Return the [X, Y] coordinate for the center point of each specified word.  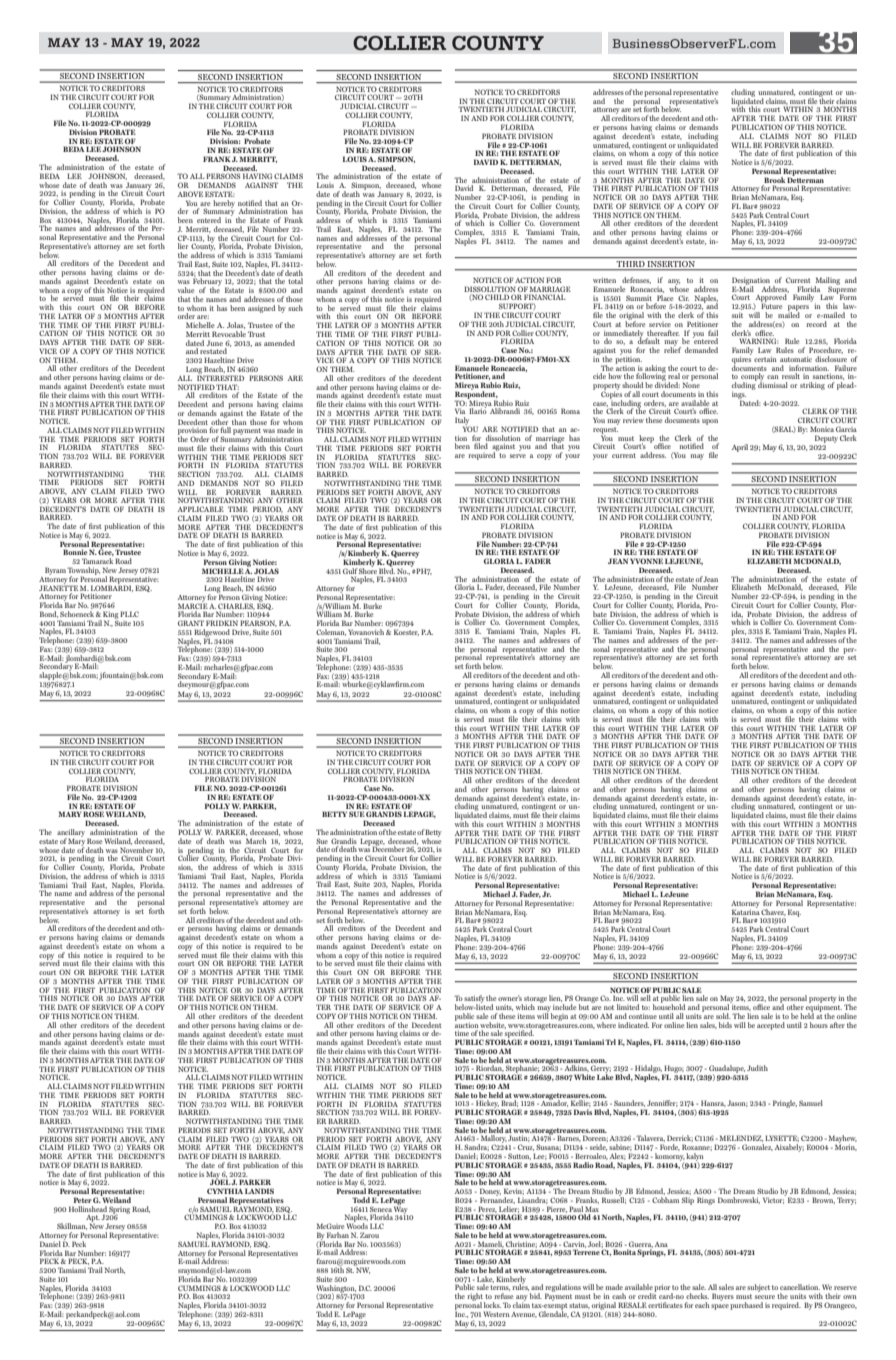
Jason [737, 1103]
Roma [570, 411]
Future [772, 306]
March [256, 841]
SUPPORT [517, 306]
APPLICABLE [201, 509]
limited [628, 1007]
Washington [336, 1290]
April [739, 448]
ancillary [72, 834]
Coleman [331, 632]
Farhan [338, 1235]
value [186, 290]
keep [646, 440]
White [584, 1077]
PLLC [129, 614]
